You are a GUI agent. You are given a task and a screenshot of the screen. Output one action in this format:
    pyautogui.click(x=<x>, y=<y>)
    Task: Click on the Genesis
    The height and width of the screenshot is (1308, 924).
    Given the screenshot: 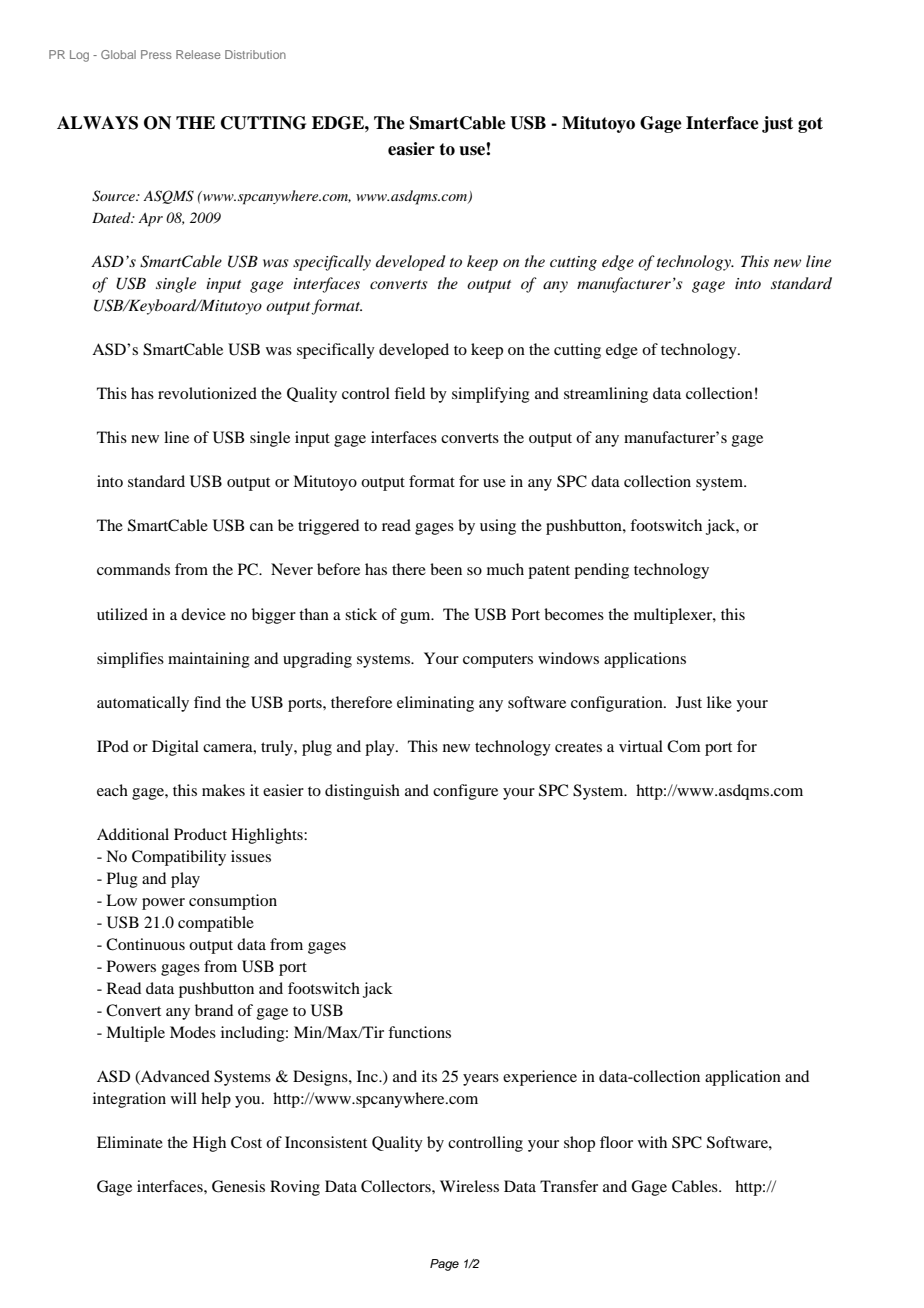 What is the action you would take?
    pyautogui.click(x=238, y=1186)
